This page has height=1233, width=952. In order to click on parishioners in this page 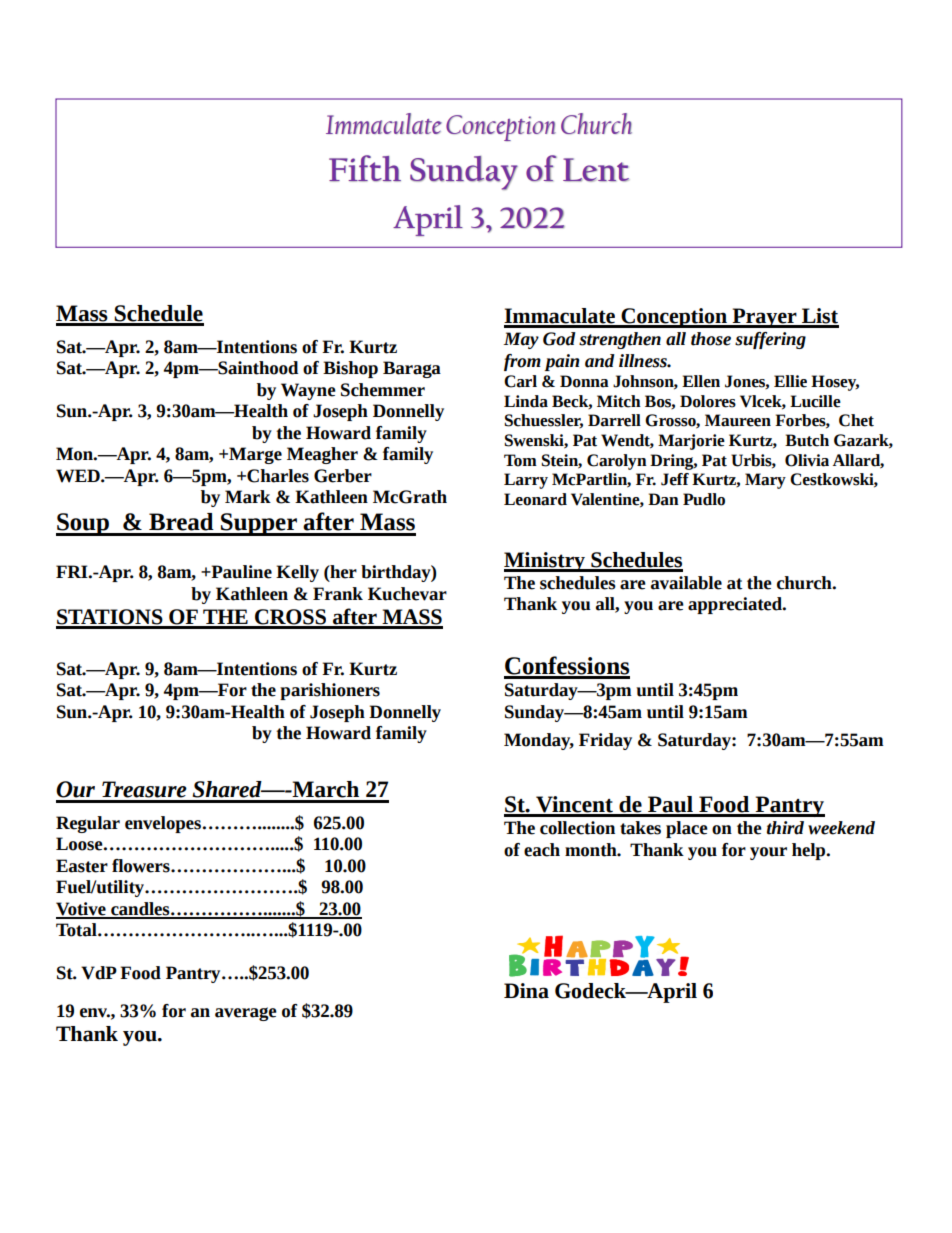, I will do `click(330, 691)`.
